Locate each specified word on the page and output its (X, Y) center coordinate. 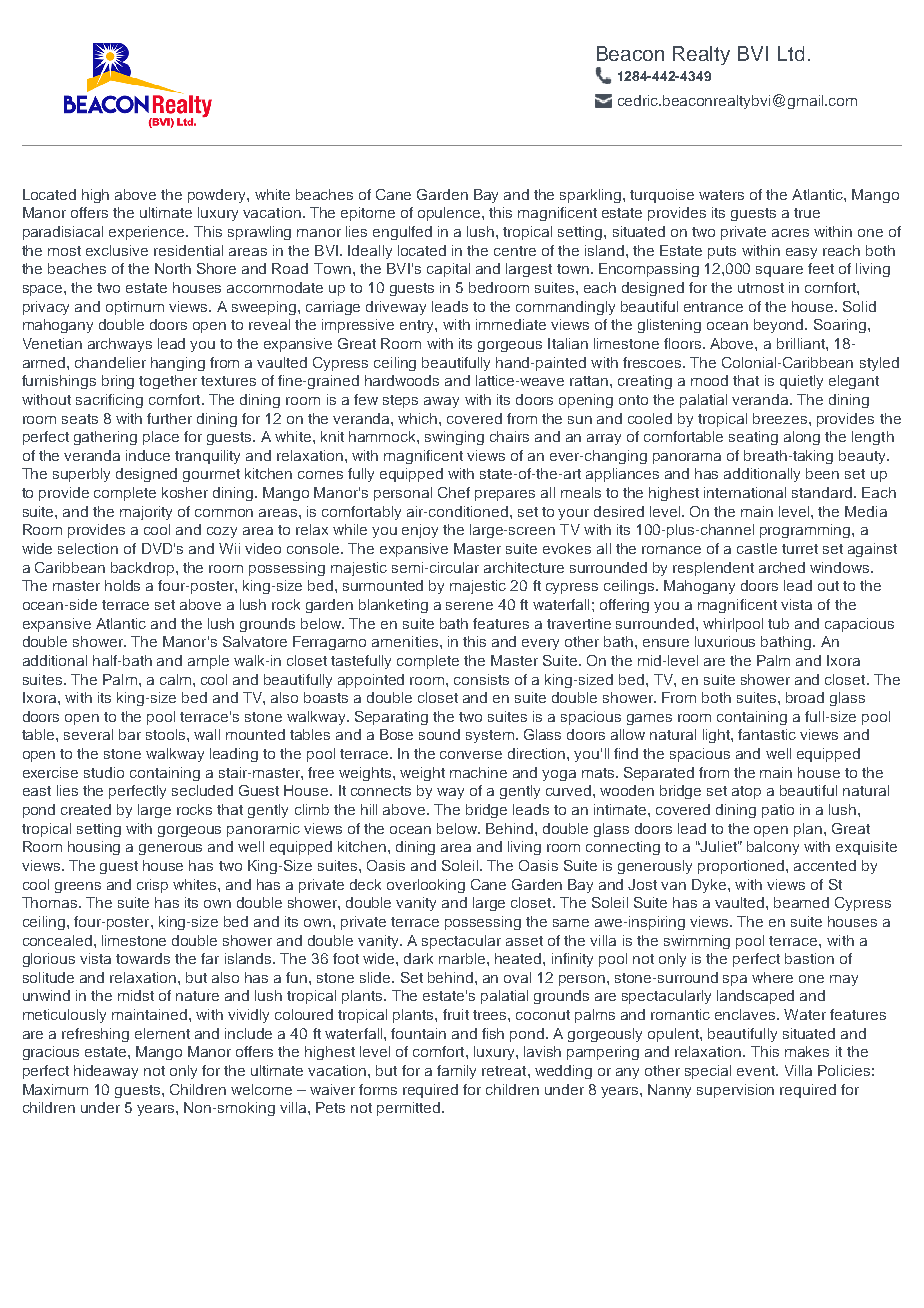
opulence (450, 214)
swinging (454, 438)
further (169, 418)
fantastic (767, 734)
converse (471, 755)
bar (130, 734)
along (802, 438)
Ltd (791, 53)
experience (148, 233)
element (162, 1033)
